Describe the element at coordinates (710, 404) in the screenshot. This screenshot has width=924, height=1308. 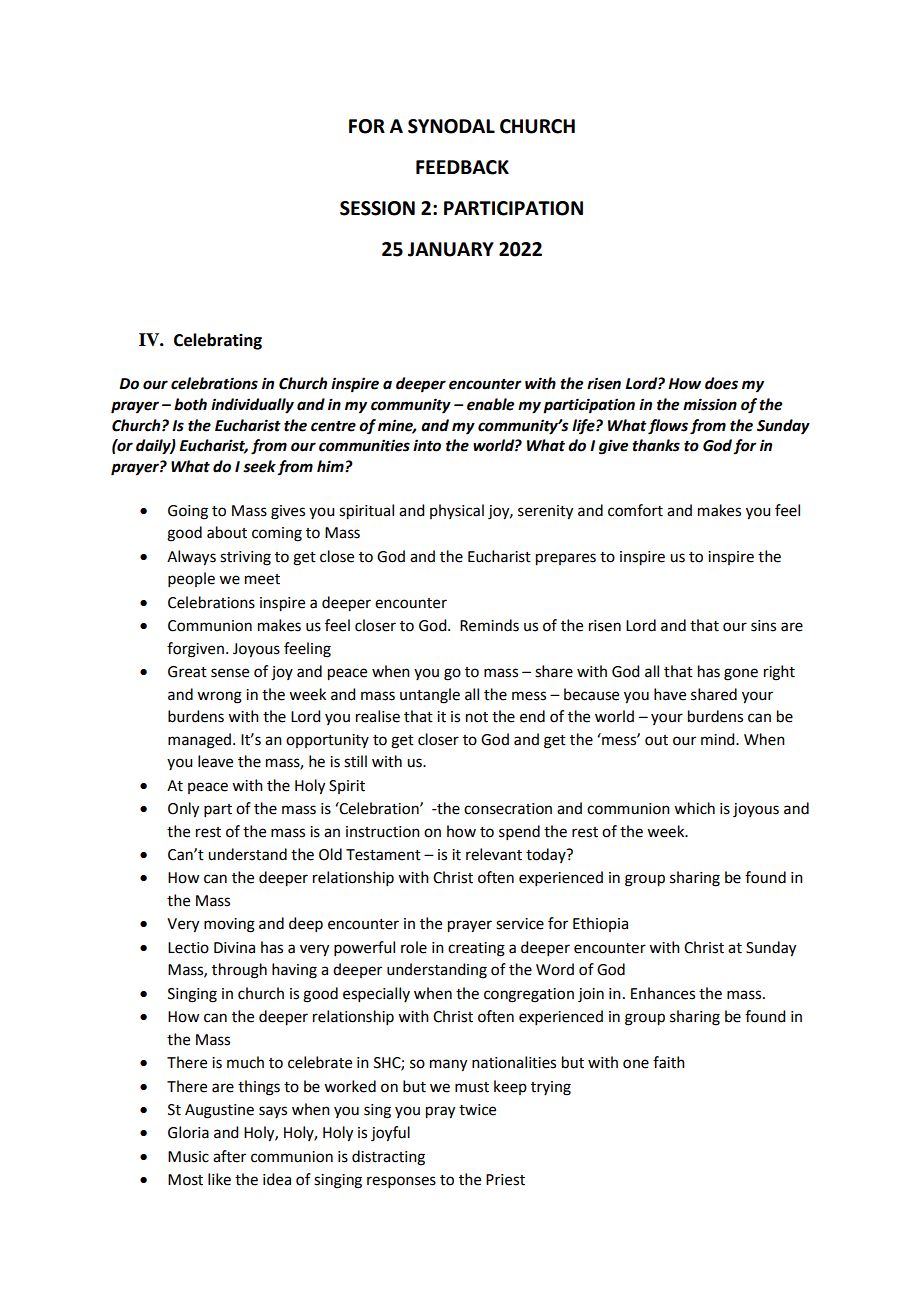
I see `mission` at that location.
